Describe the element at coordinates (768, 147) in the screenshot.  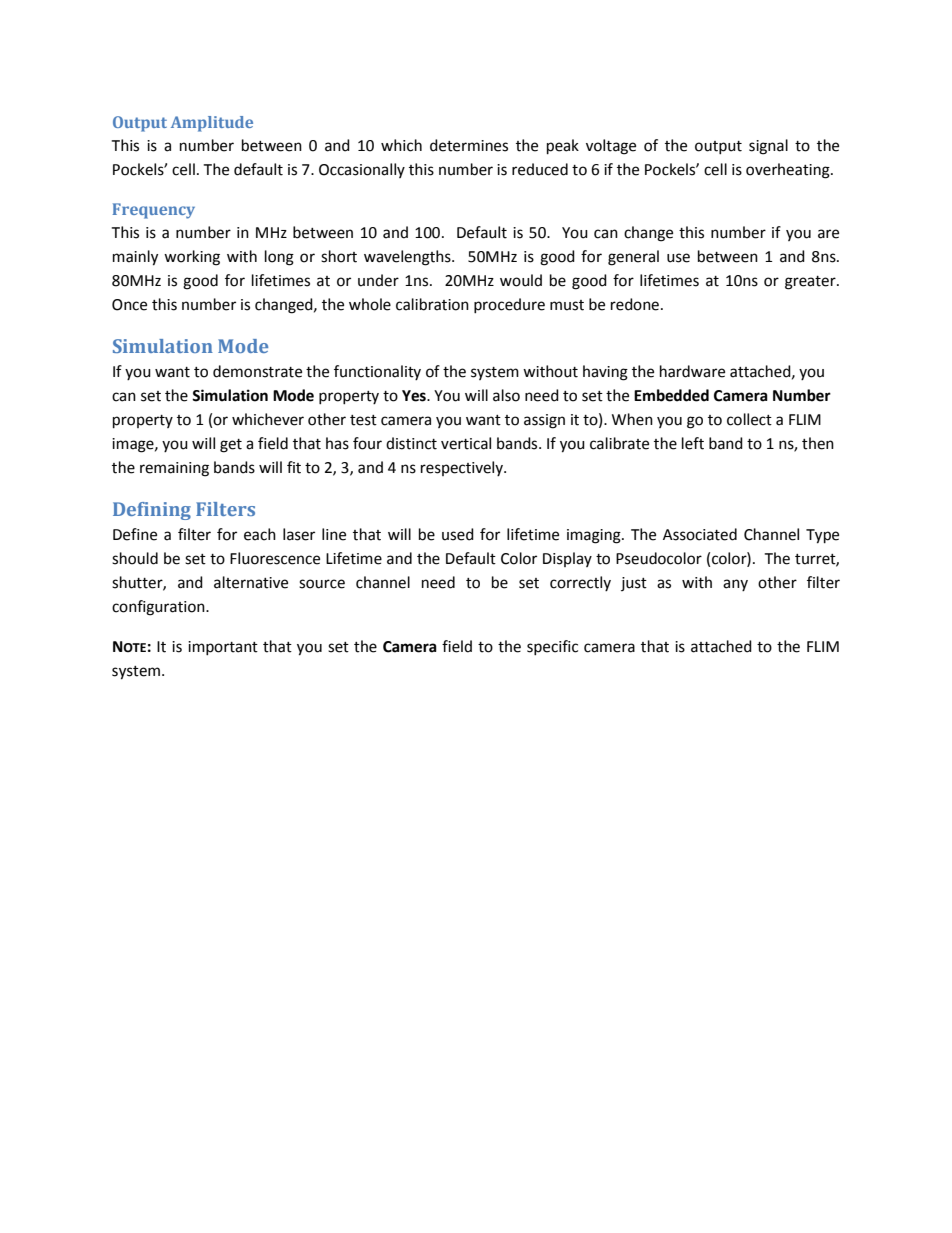
I see `signal` at that location.
